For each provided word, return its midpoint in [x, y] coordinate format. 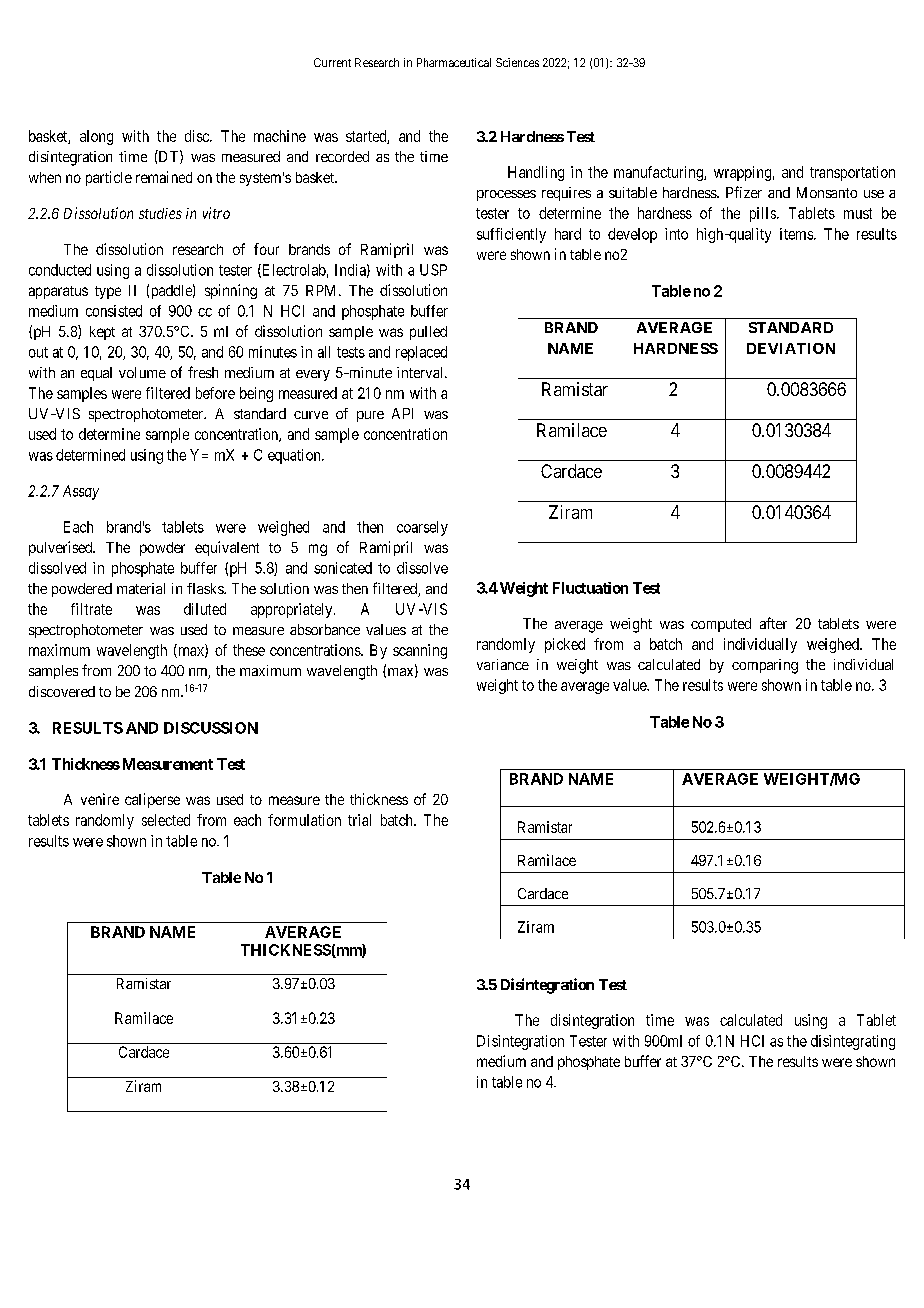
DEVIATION [791, 348]
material [141, 588]
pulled [428, 333]
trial [359, 820]
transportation [852, 173]
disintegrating [853, 1042]
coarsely [422, 528]
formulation [304, 820]
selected [166, 820]
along [96, 137]
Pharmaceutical [454, 62]
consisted [114, 311]
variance [503, 664]
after [773, 623]
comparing [765, 666]
